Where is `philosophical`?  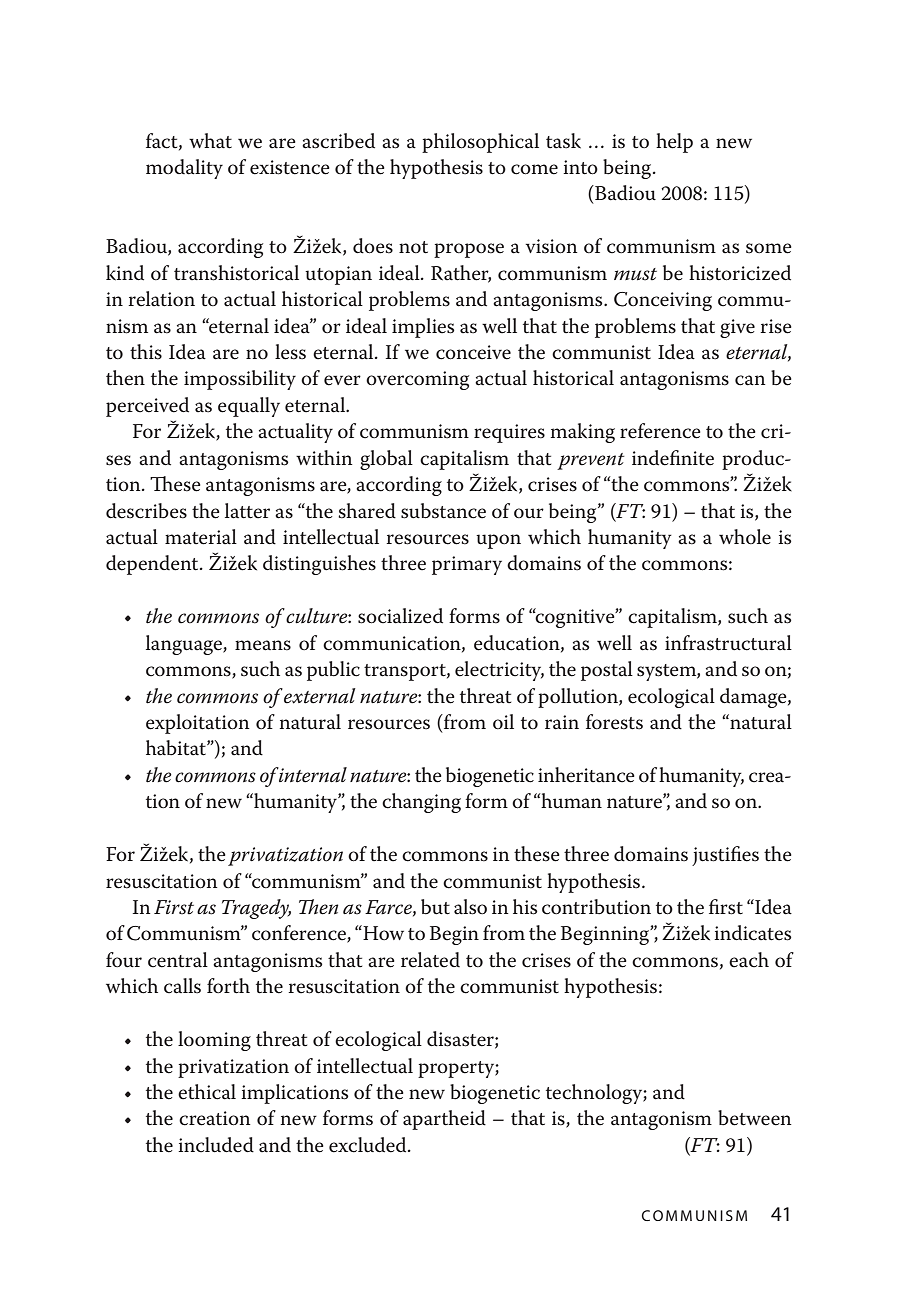 philosophical is located at coordinates (480, 143).
